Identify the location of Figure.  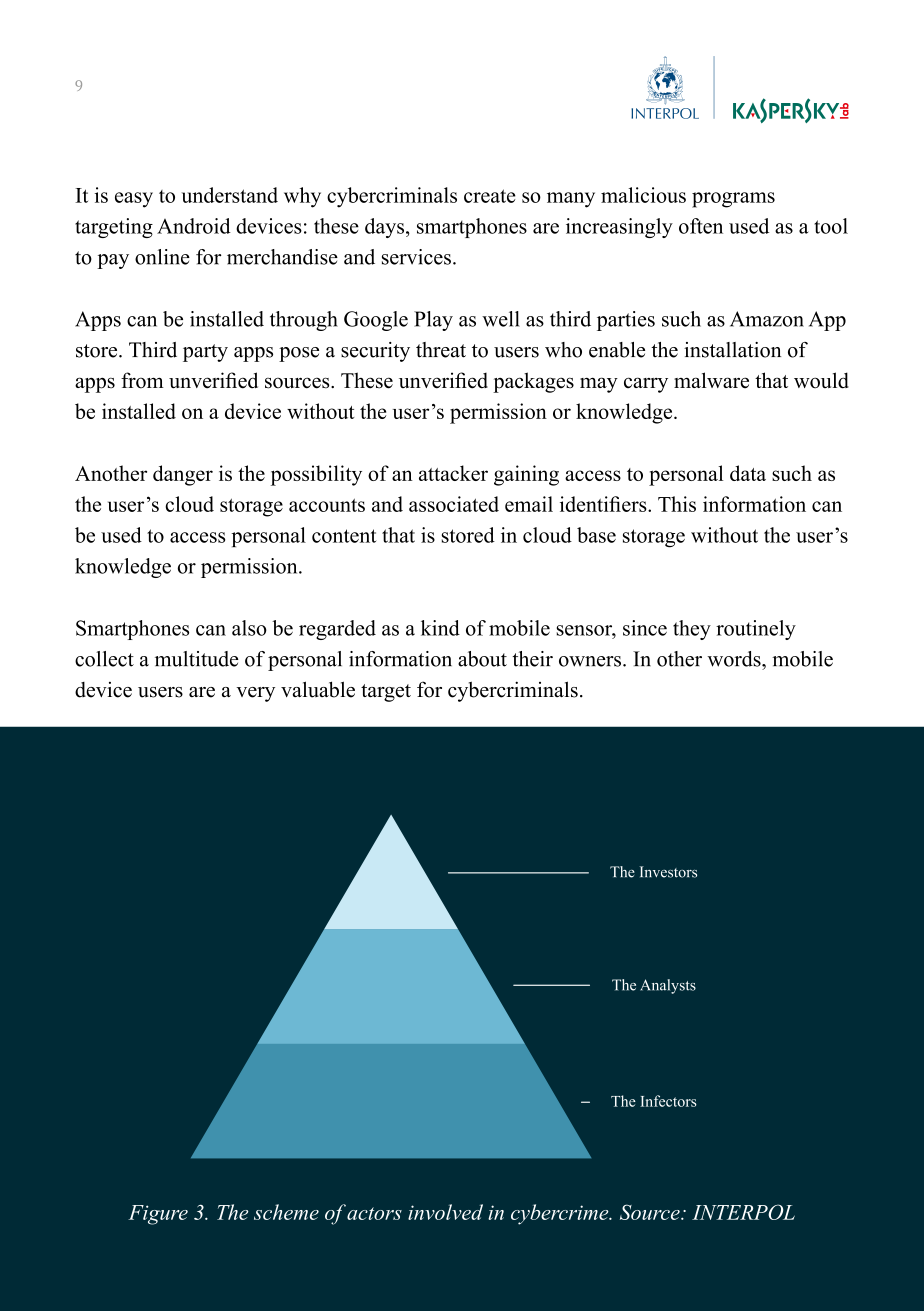
(158, 1215).
